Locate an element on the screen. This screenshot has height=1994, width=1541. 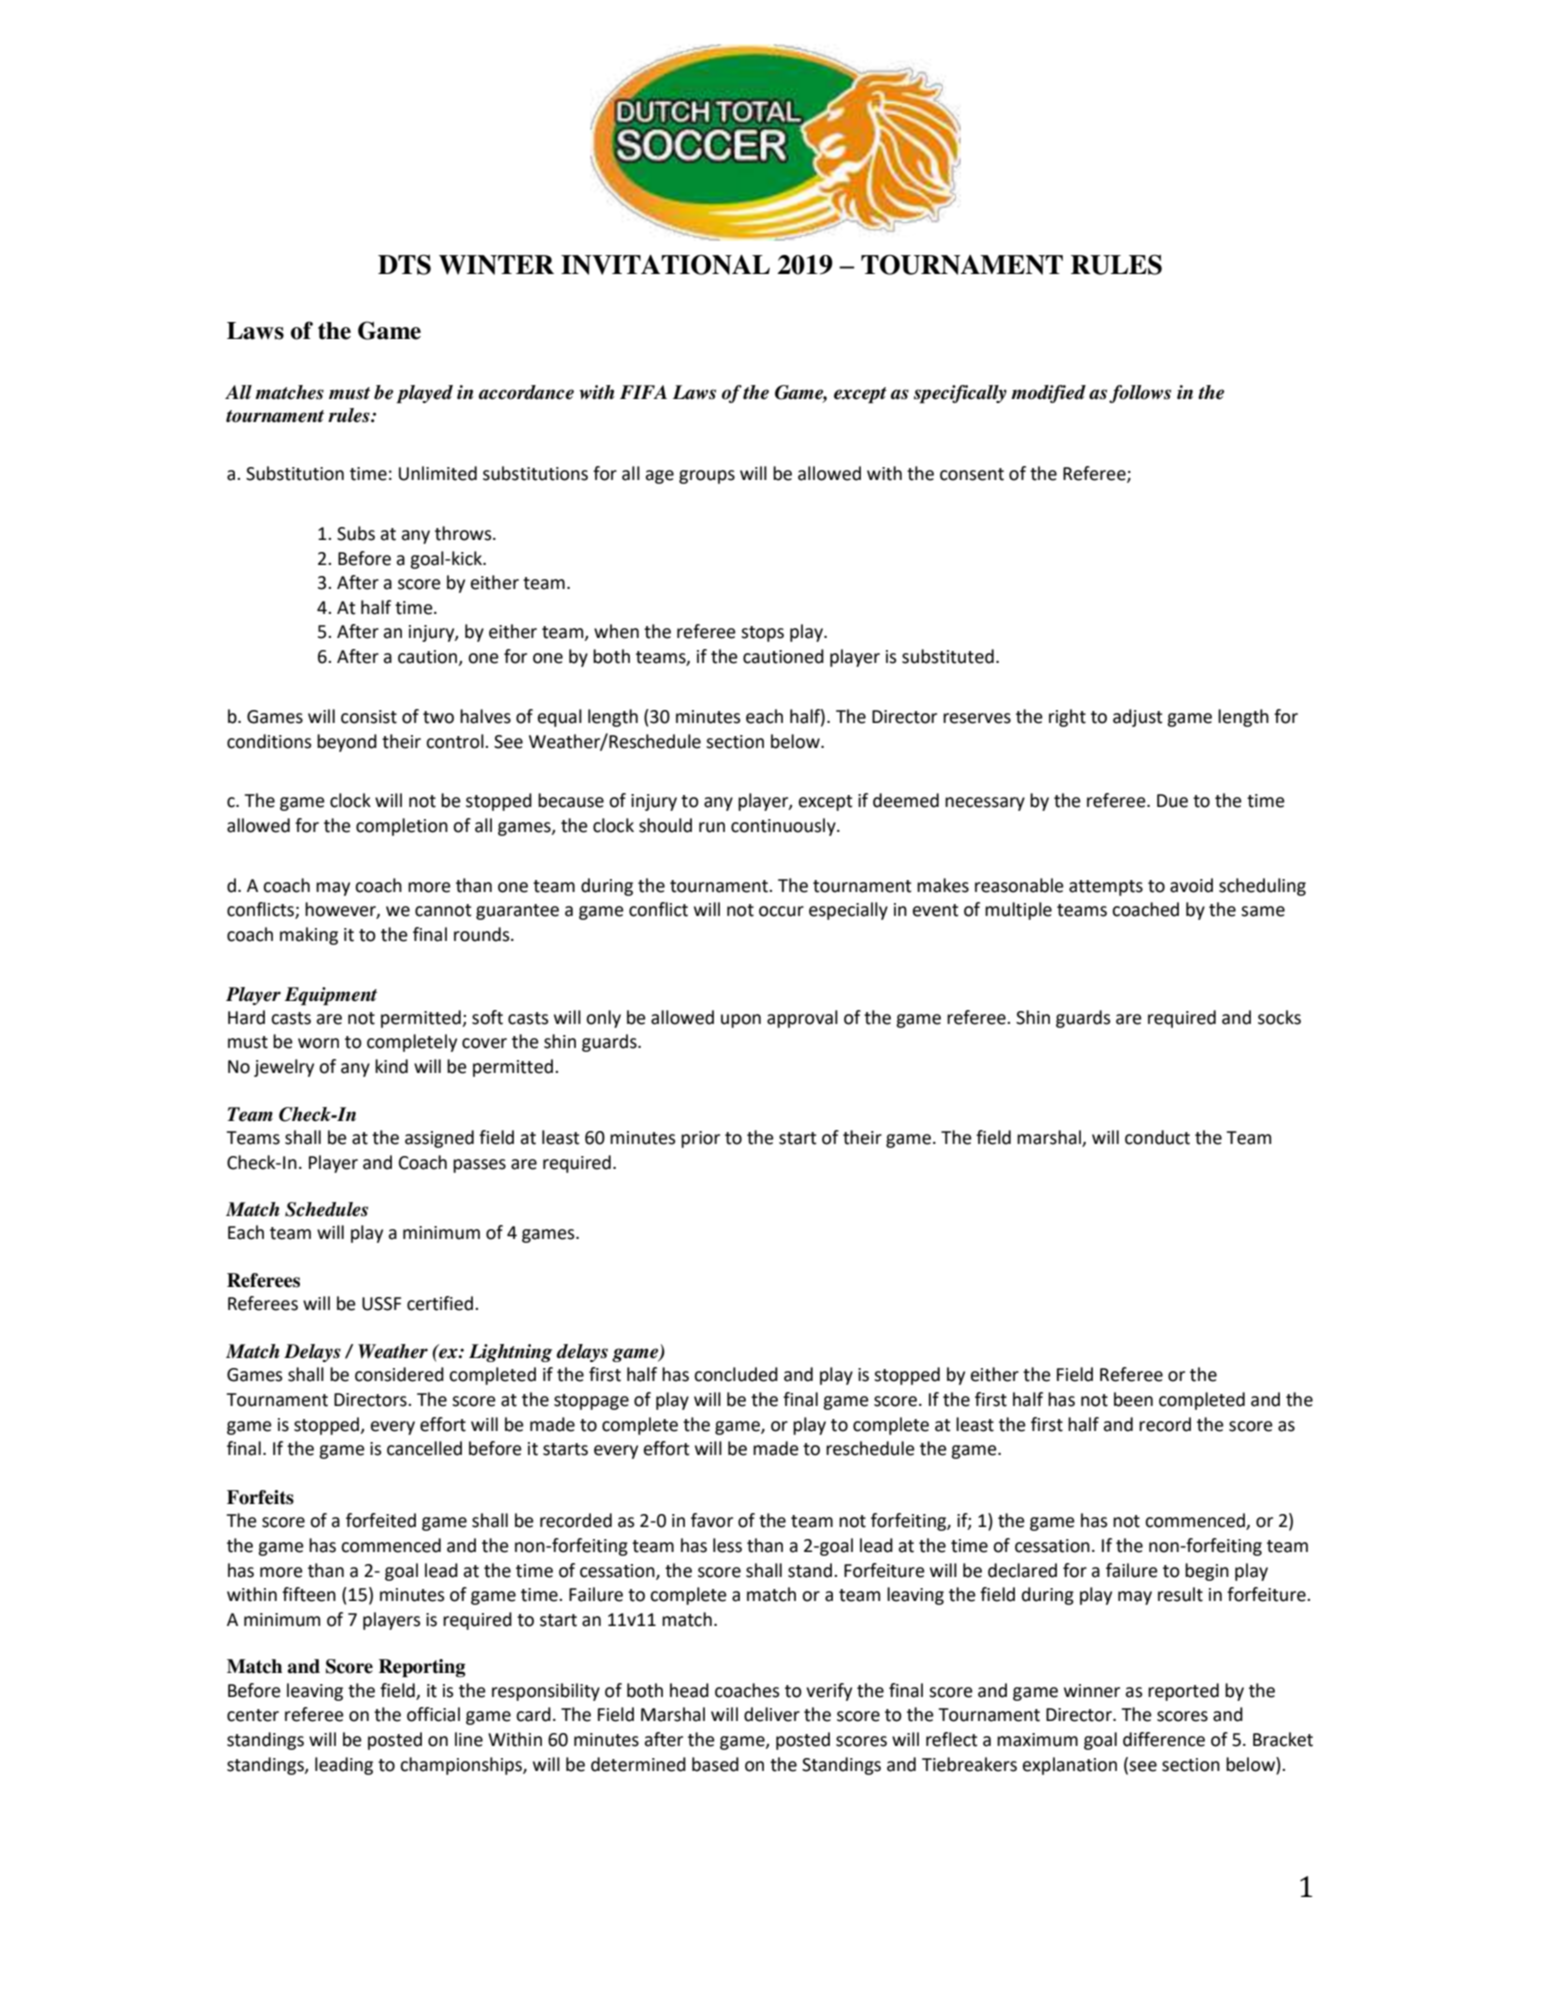
continuously is located at coordinates (784, 827).
